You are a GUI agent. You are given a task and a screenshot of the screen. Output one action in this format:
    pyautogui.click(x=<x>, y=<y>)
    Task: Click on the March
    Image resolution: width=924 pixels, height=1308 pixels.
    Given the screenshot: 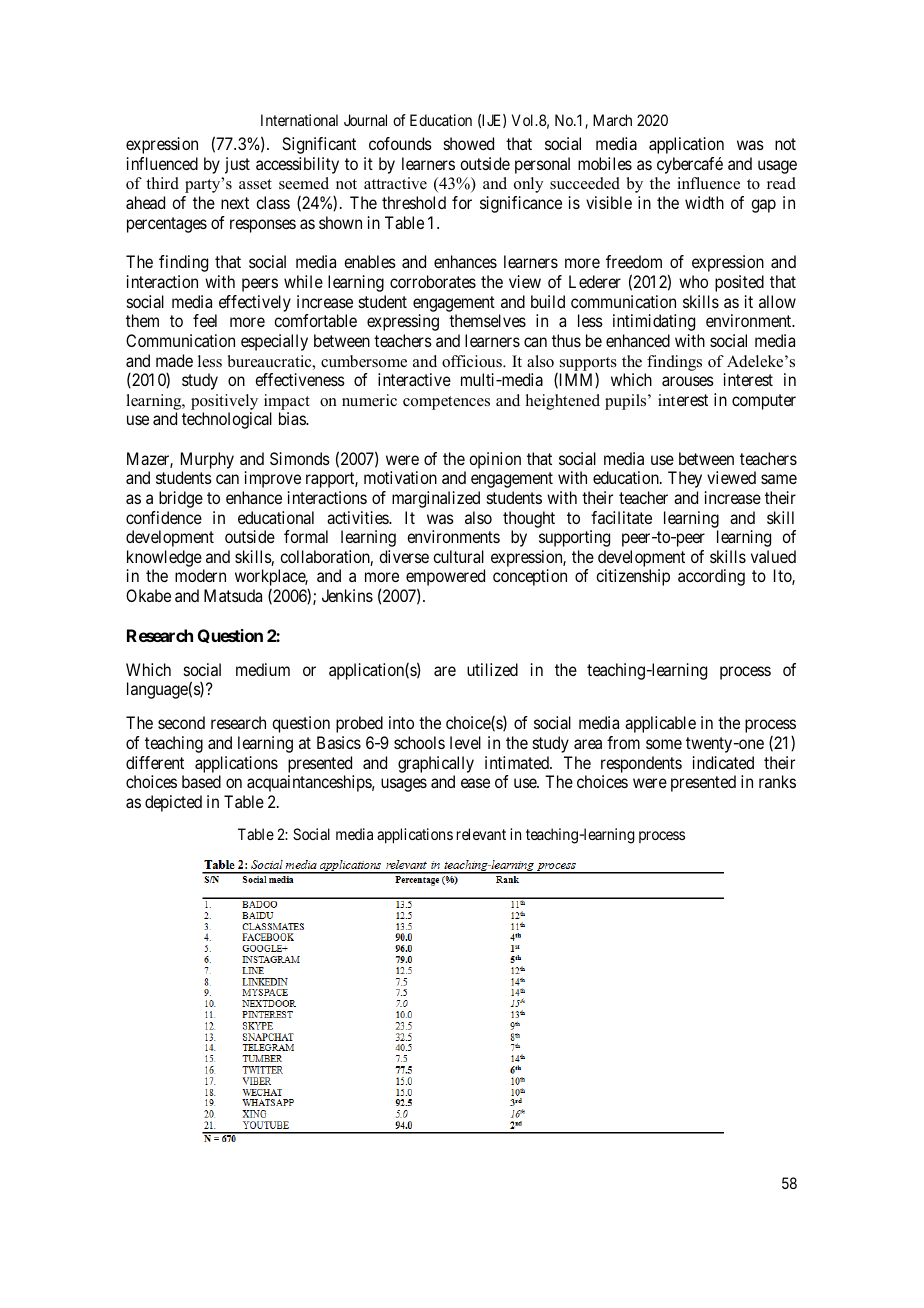 What is the action you would take?
    pyautogui.click(x=612, y=120)
